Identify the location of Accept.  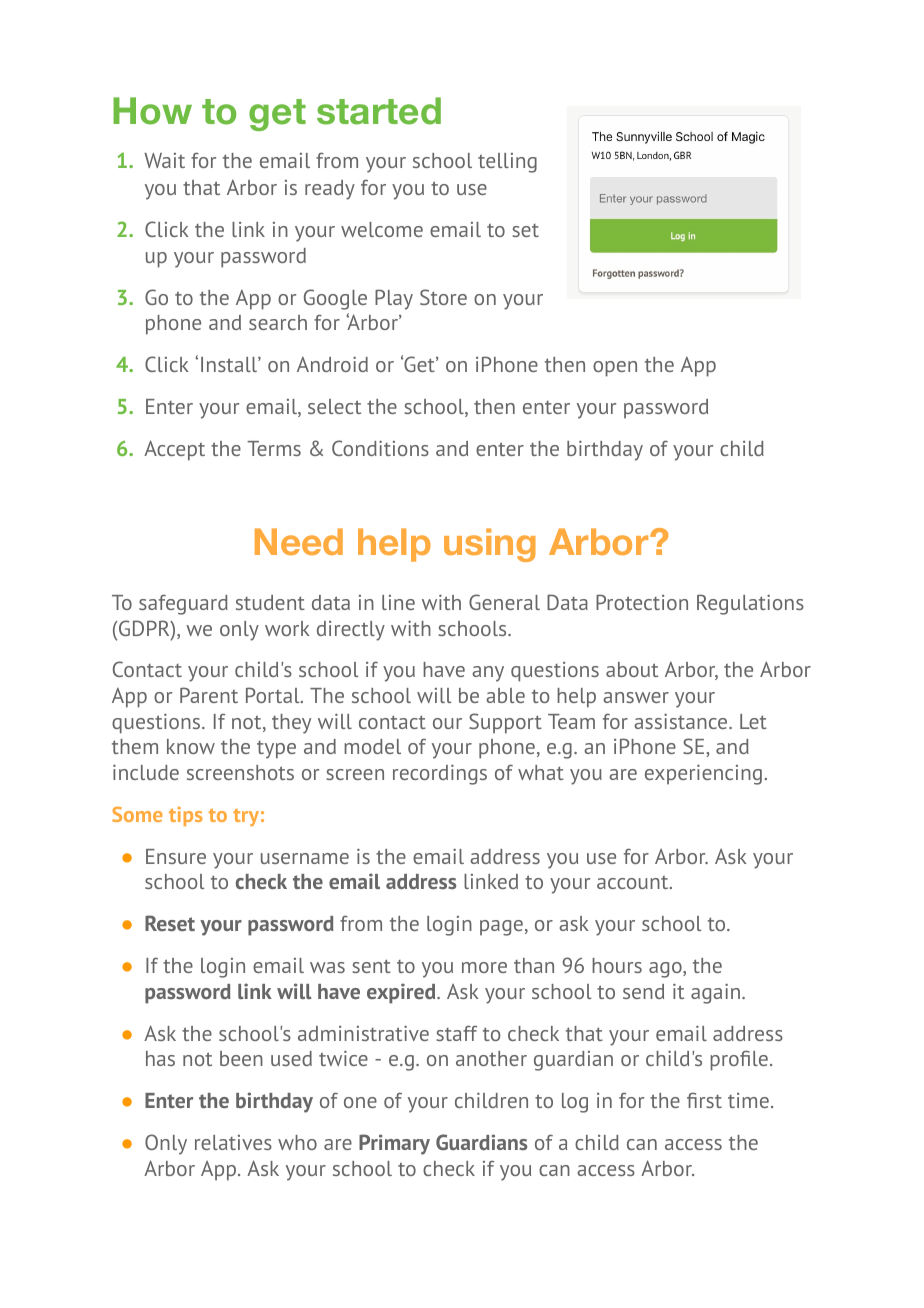
(174, 450).
